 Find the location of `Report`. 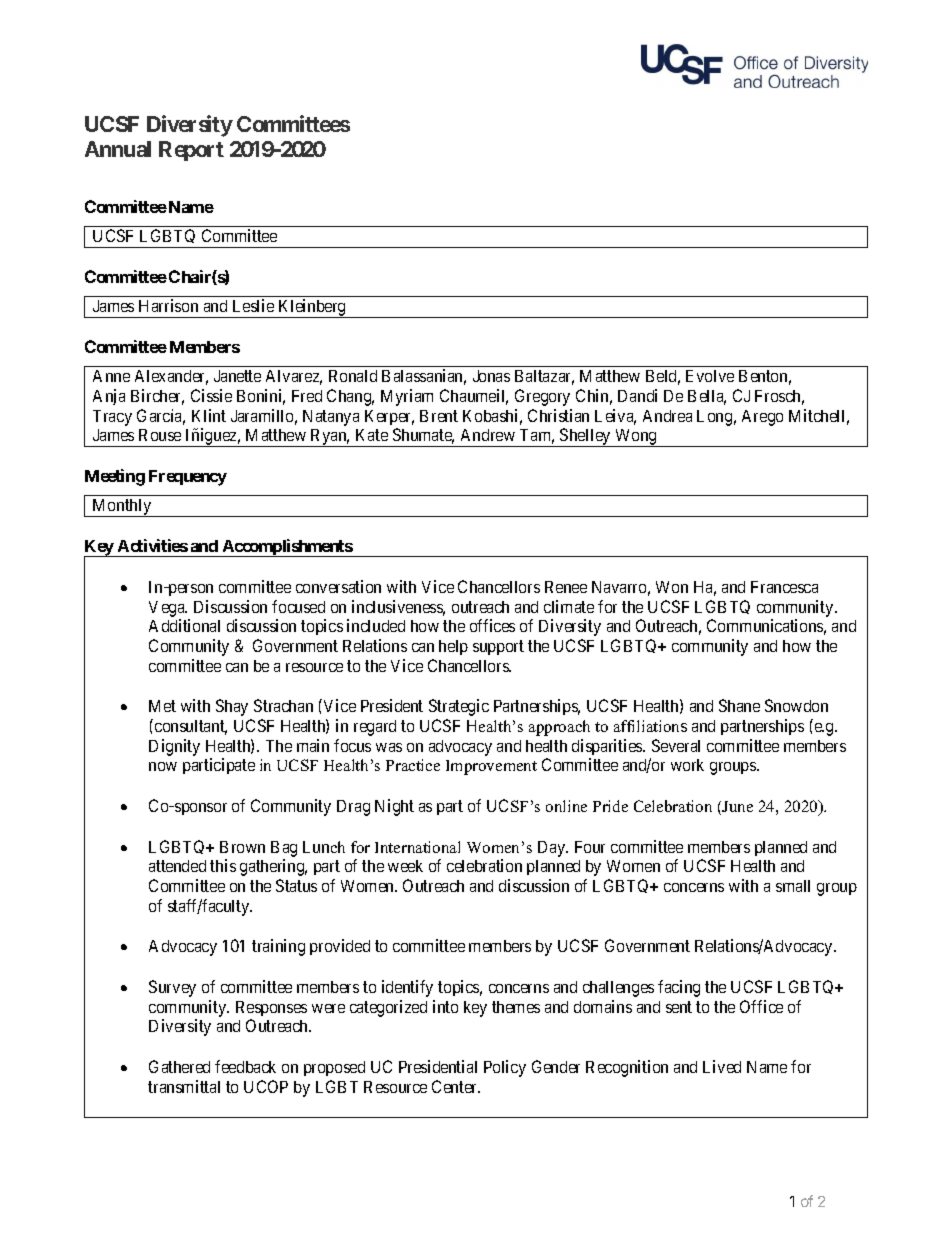

Report is located at coordinates (191, 151).
